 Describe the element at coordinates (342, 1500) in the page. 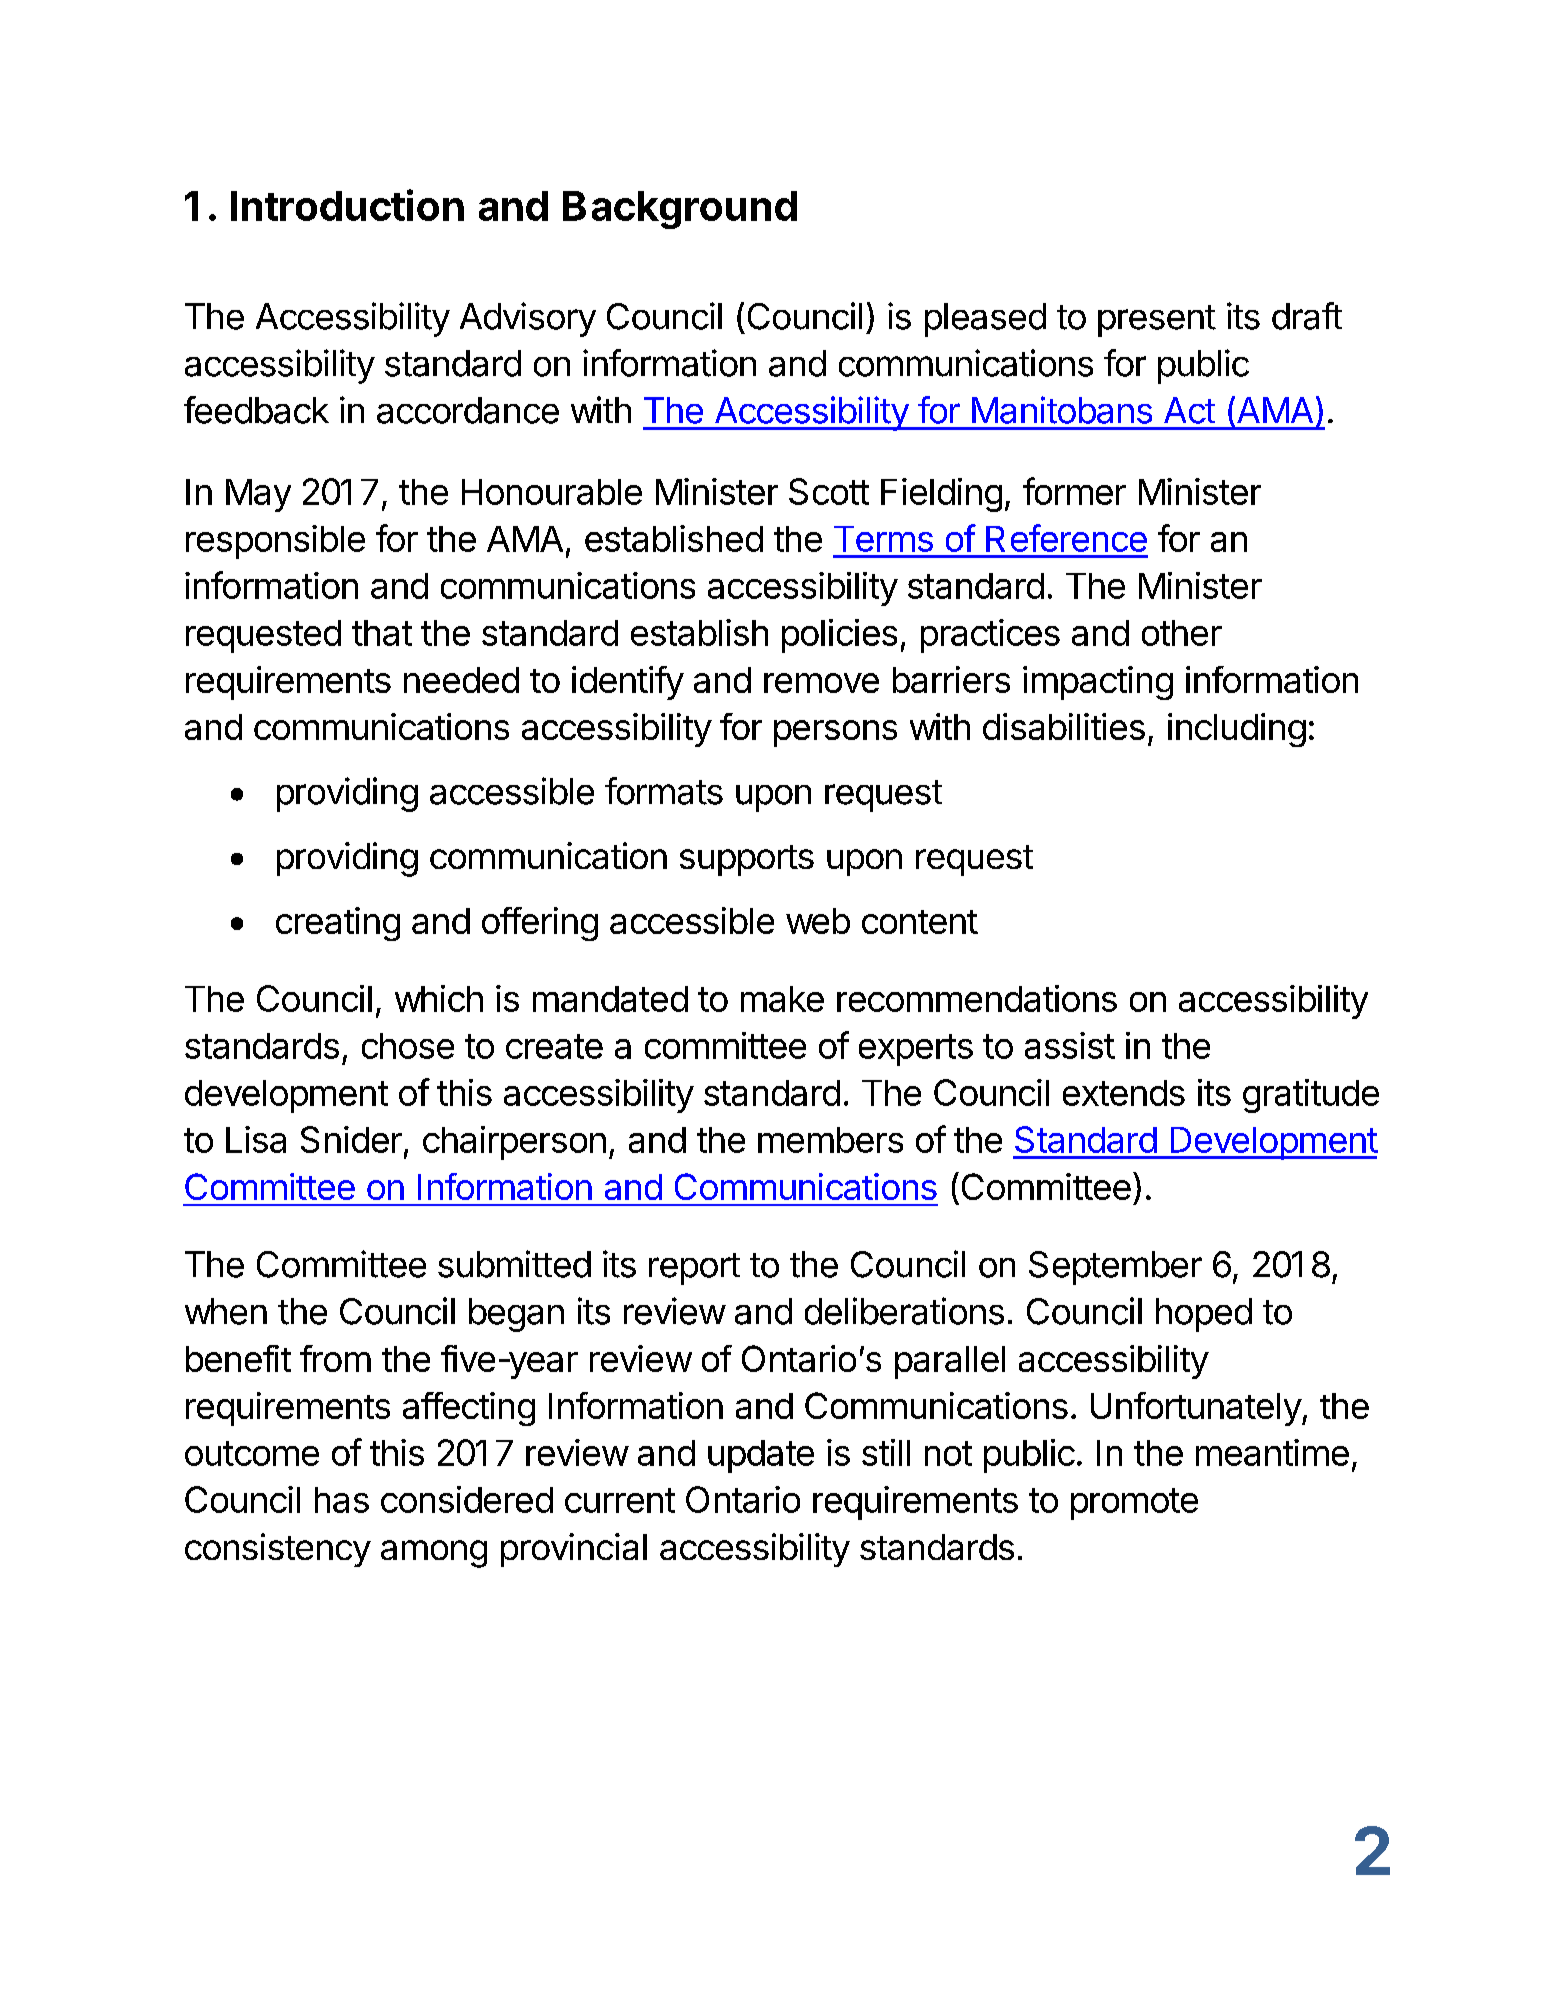

I see `has` at that location.
